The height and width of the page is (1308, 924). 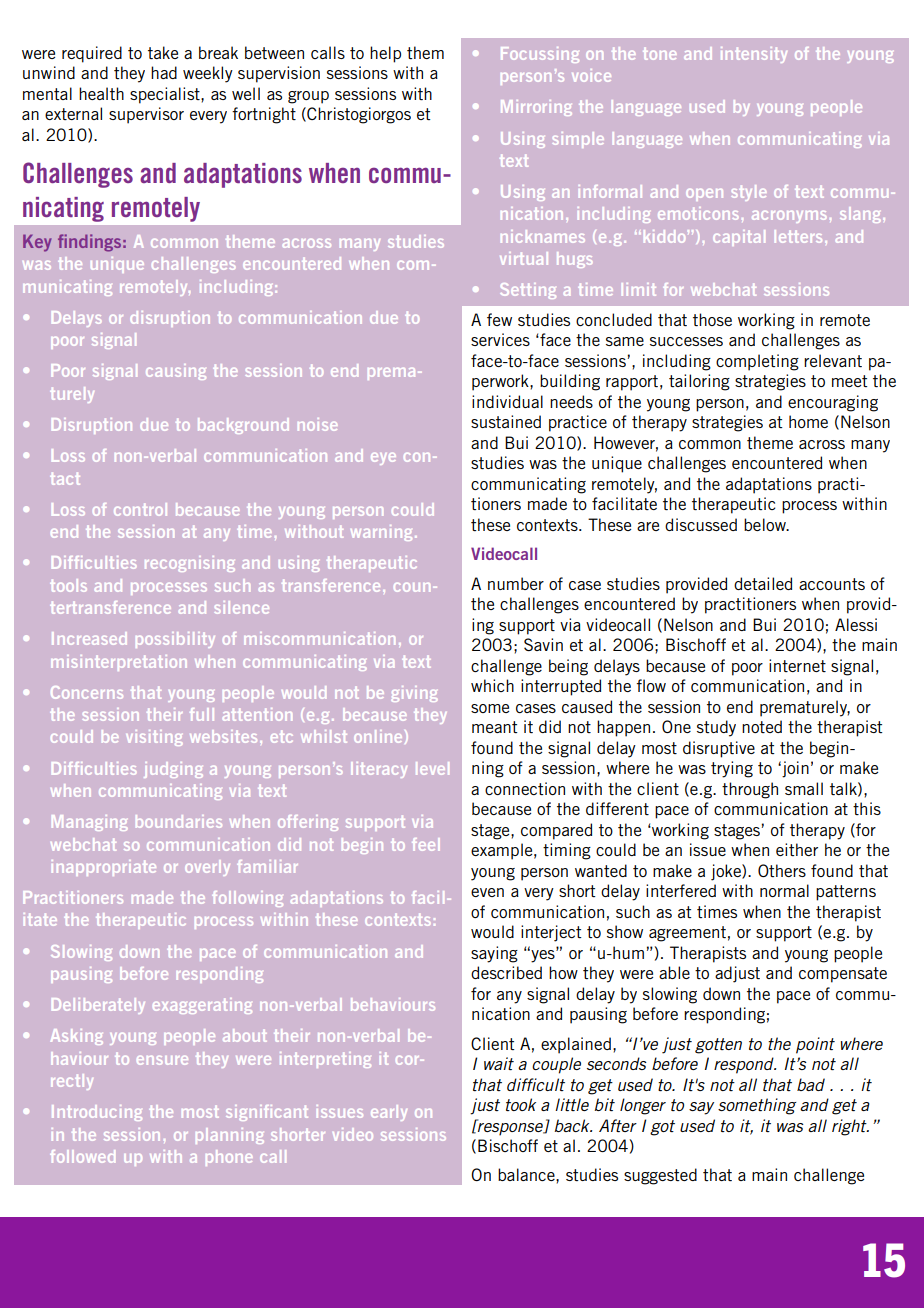 I want to click on intensity, so click(x=754, y=55).
